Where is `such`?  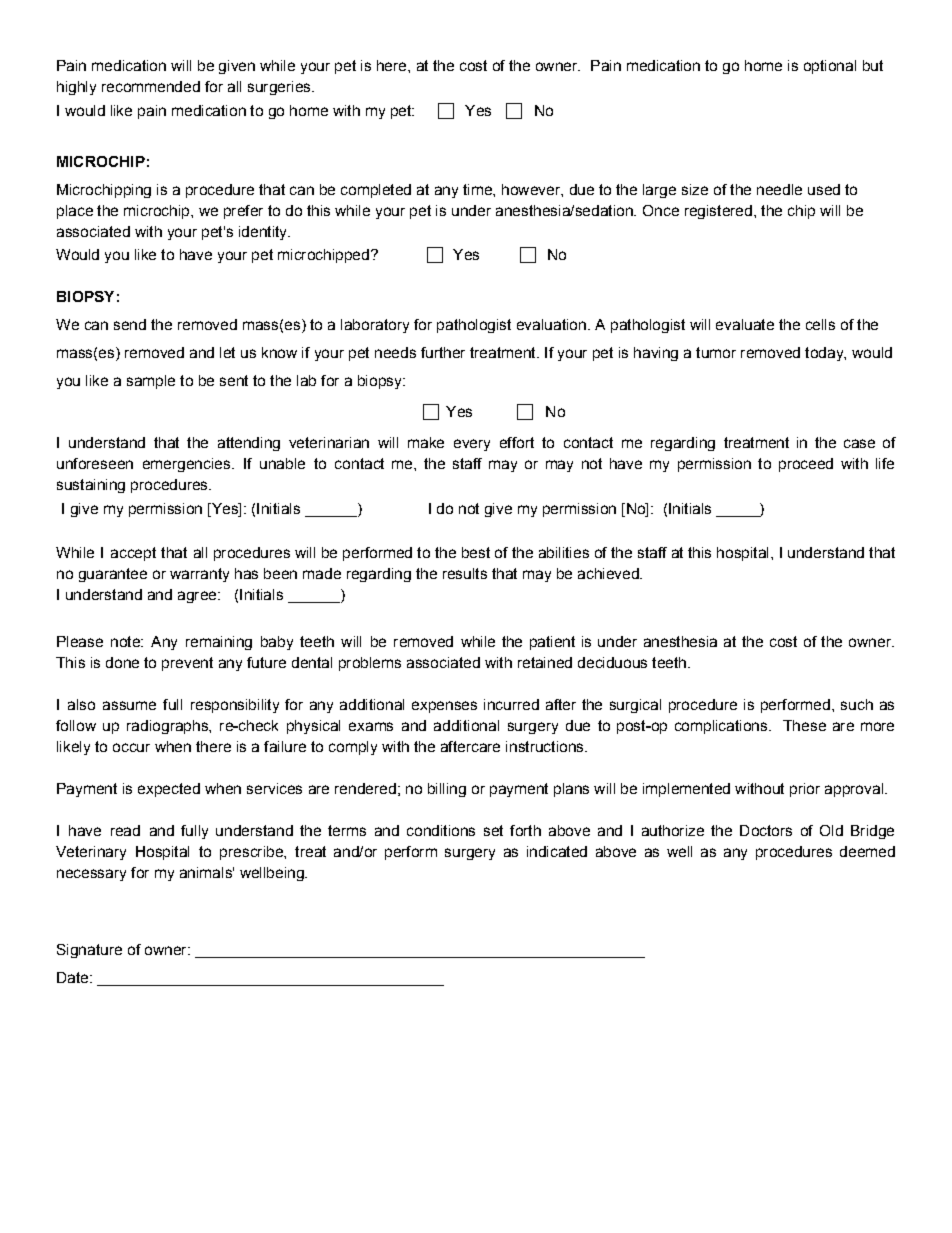
such is located at coordinates (857, 704).
